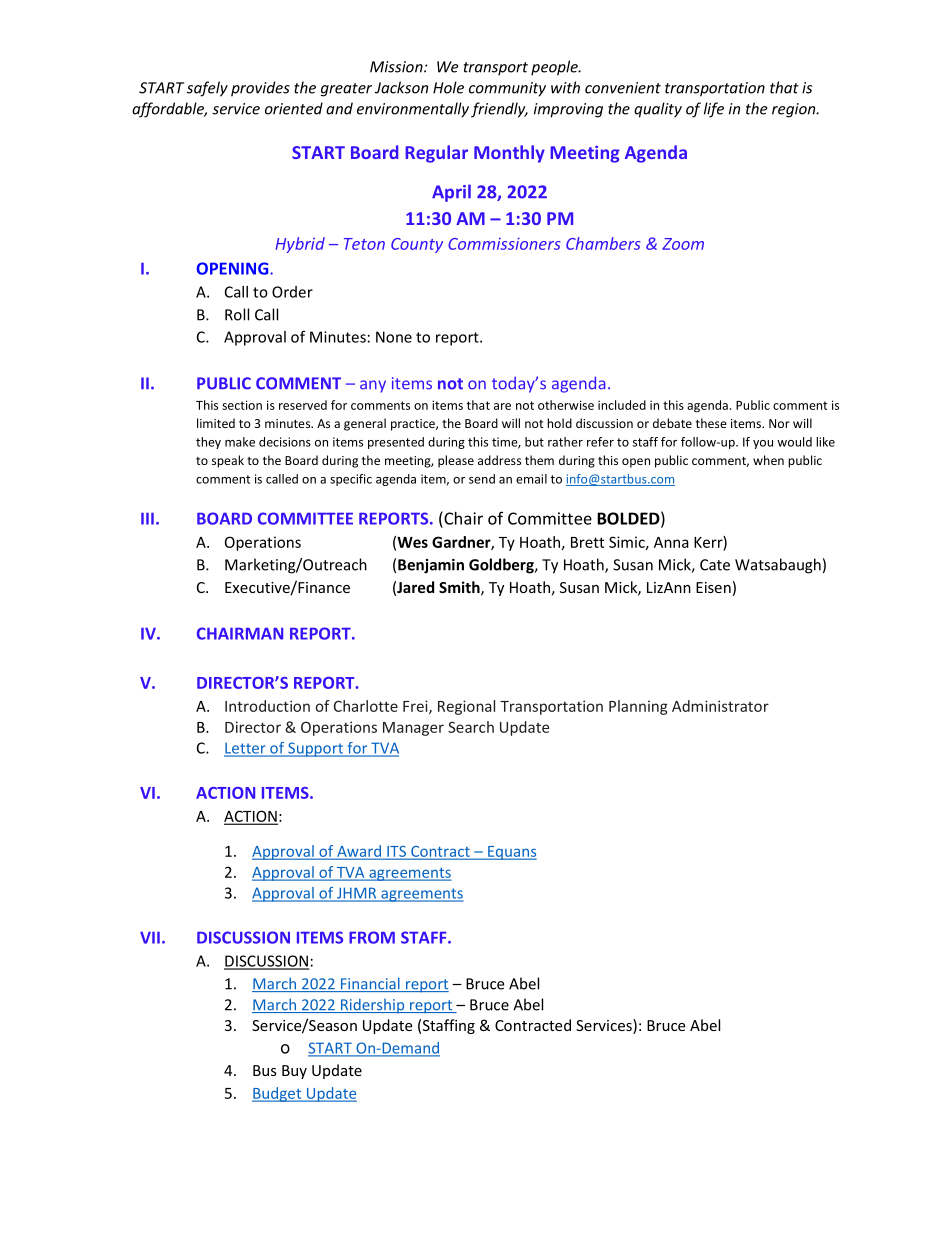  I want to click on Ridership, so click(373, 1005).
